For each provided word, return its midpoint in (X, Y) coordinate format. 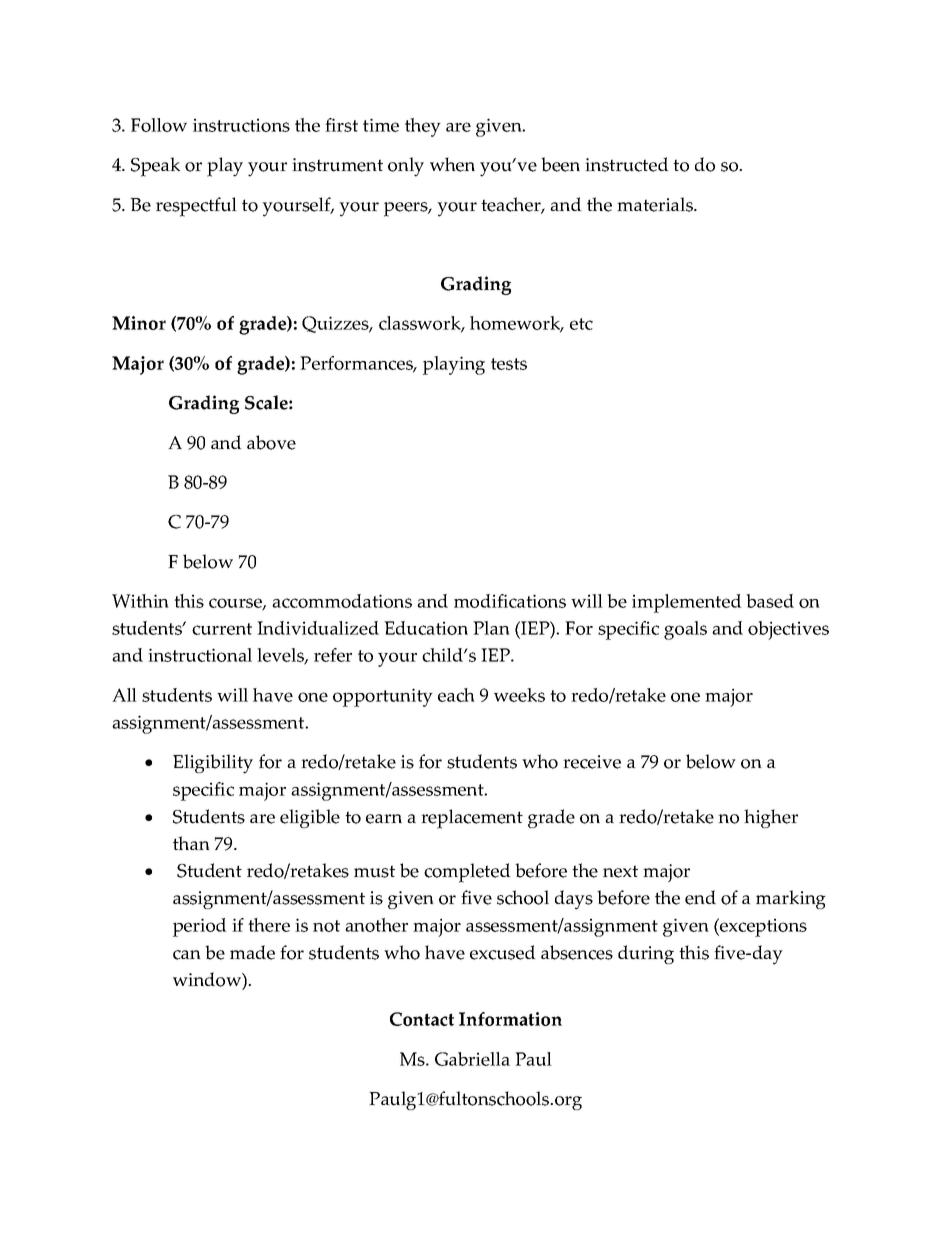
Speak (155, 167)
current (222, 629)
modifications (510, 601)
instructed (627, 164)
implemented (687, 603)
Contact (422, 1019)
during (646, 954)
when (452, 164)
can (187, 955)
